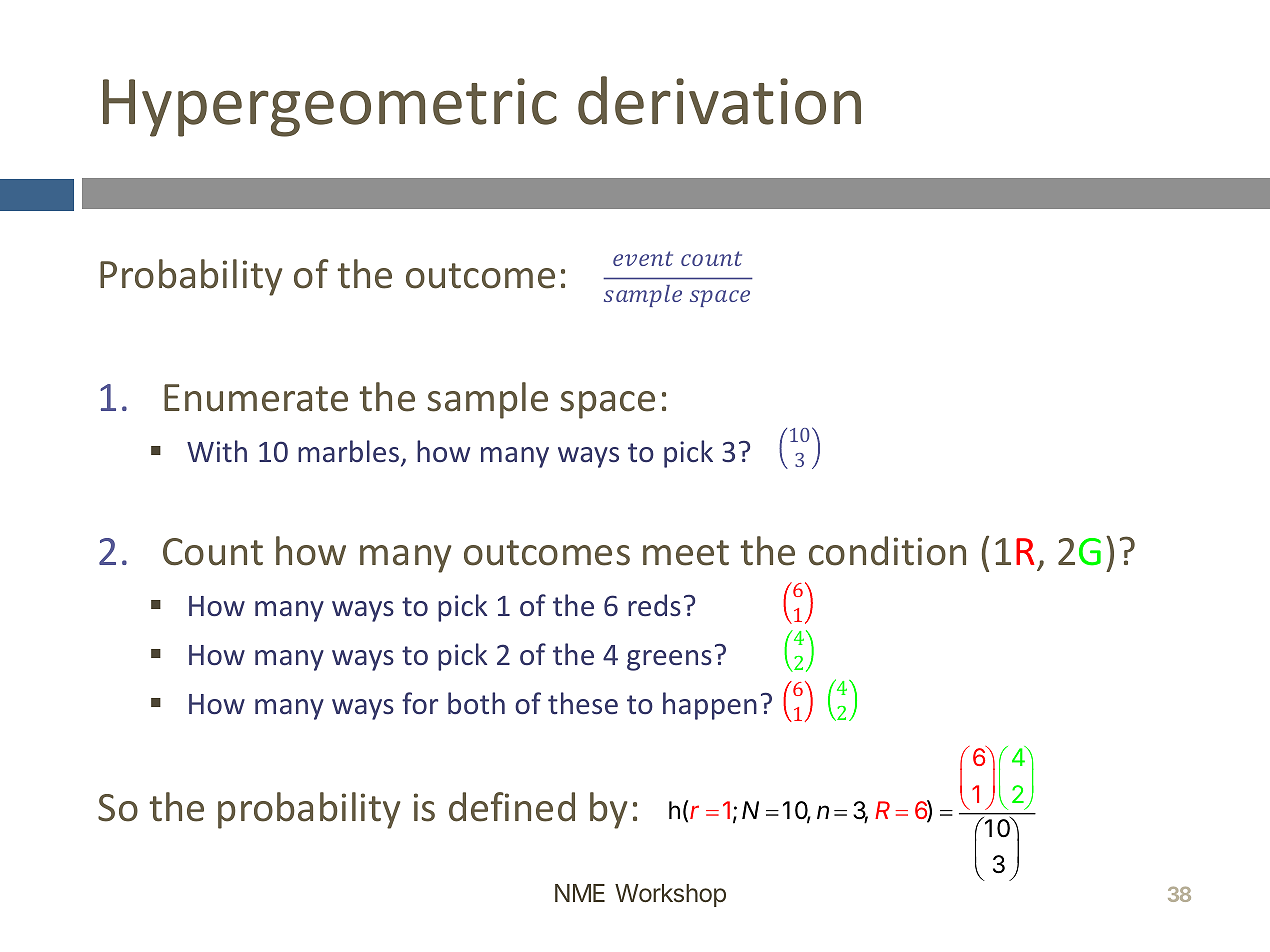 The width and height of the image is (1270, 952). I want to click on Hypergeometric, so click(330, 107).
